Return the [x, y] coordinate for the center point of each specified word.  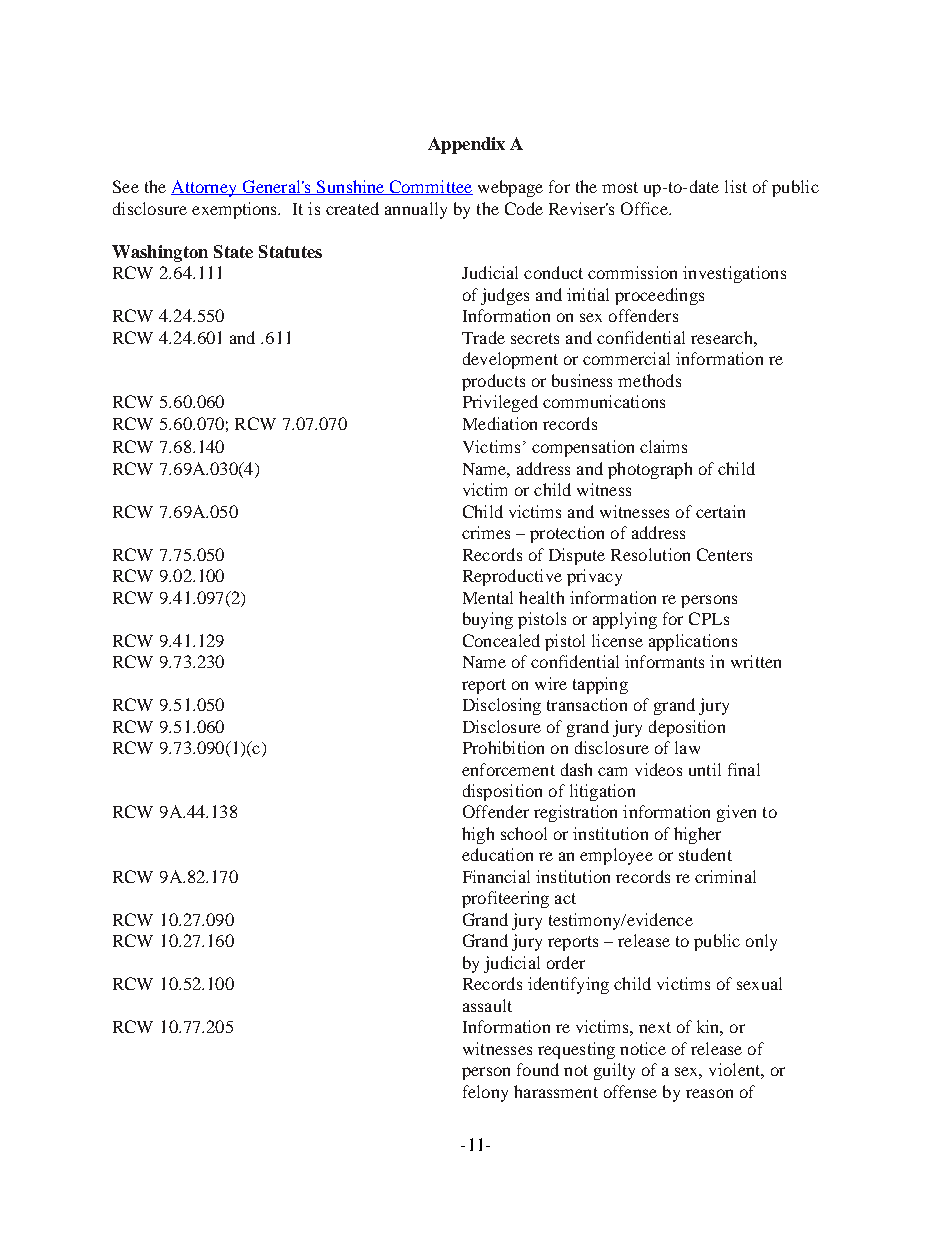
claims [663, 446]
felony [485, 1093]
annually [416, 210]
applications [693, 642]
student [705, 854]
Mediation [500, 423]
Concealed [501, 640]
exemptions [236, 210]
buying [488, 620]
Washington [160, 253]
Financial [496, 876]
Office [645, 208]
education [497, 854]
